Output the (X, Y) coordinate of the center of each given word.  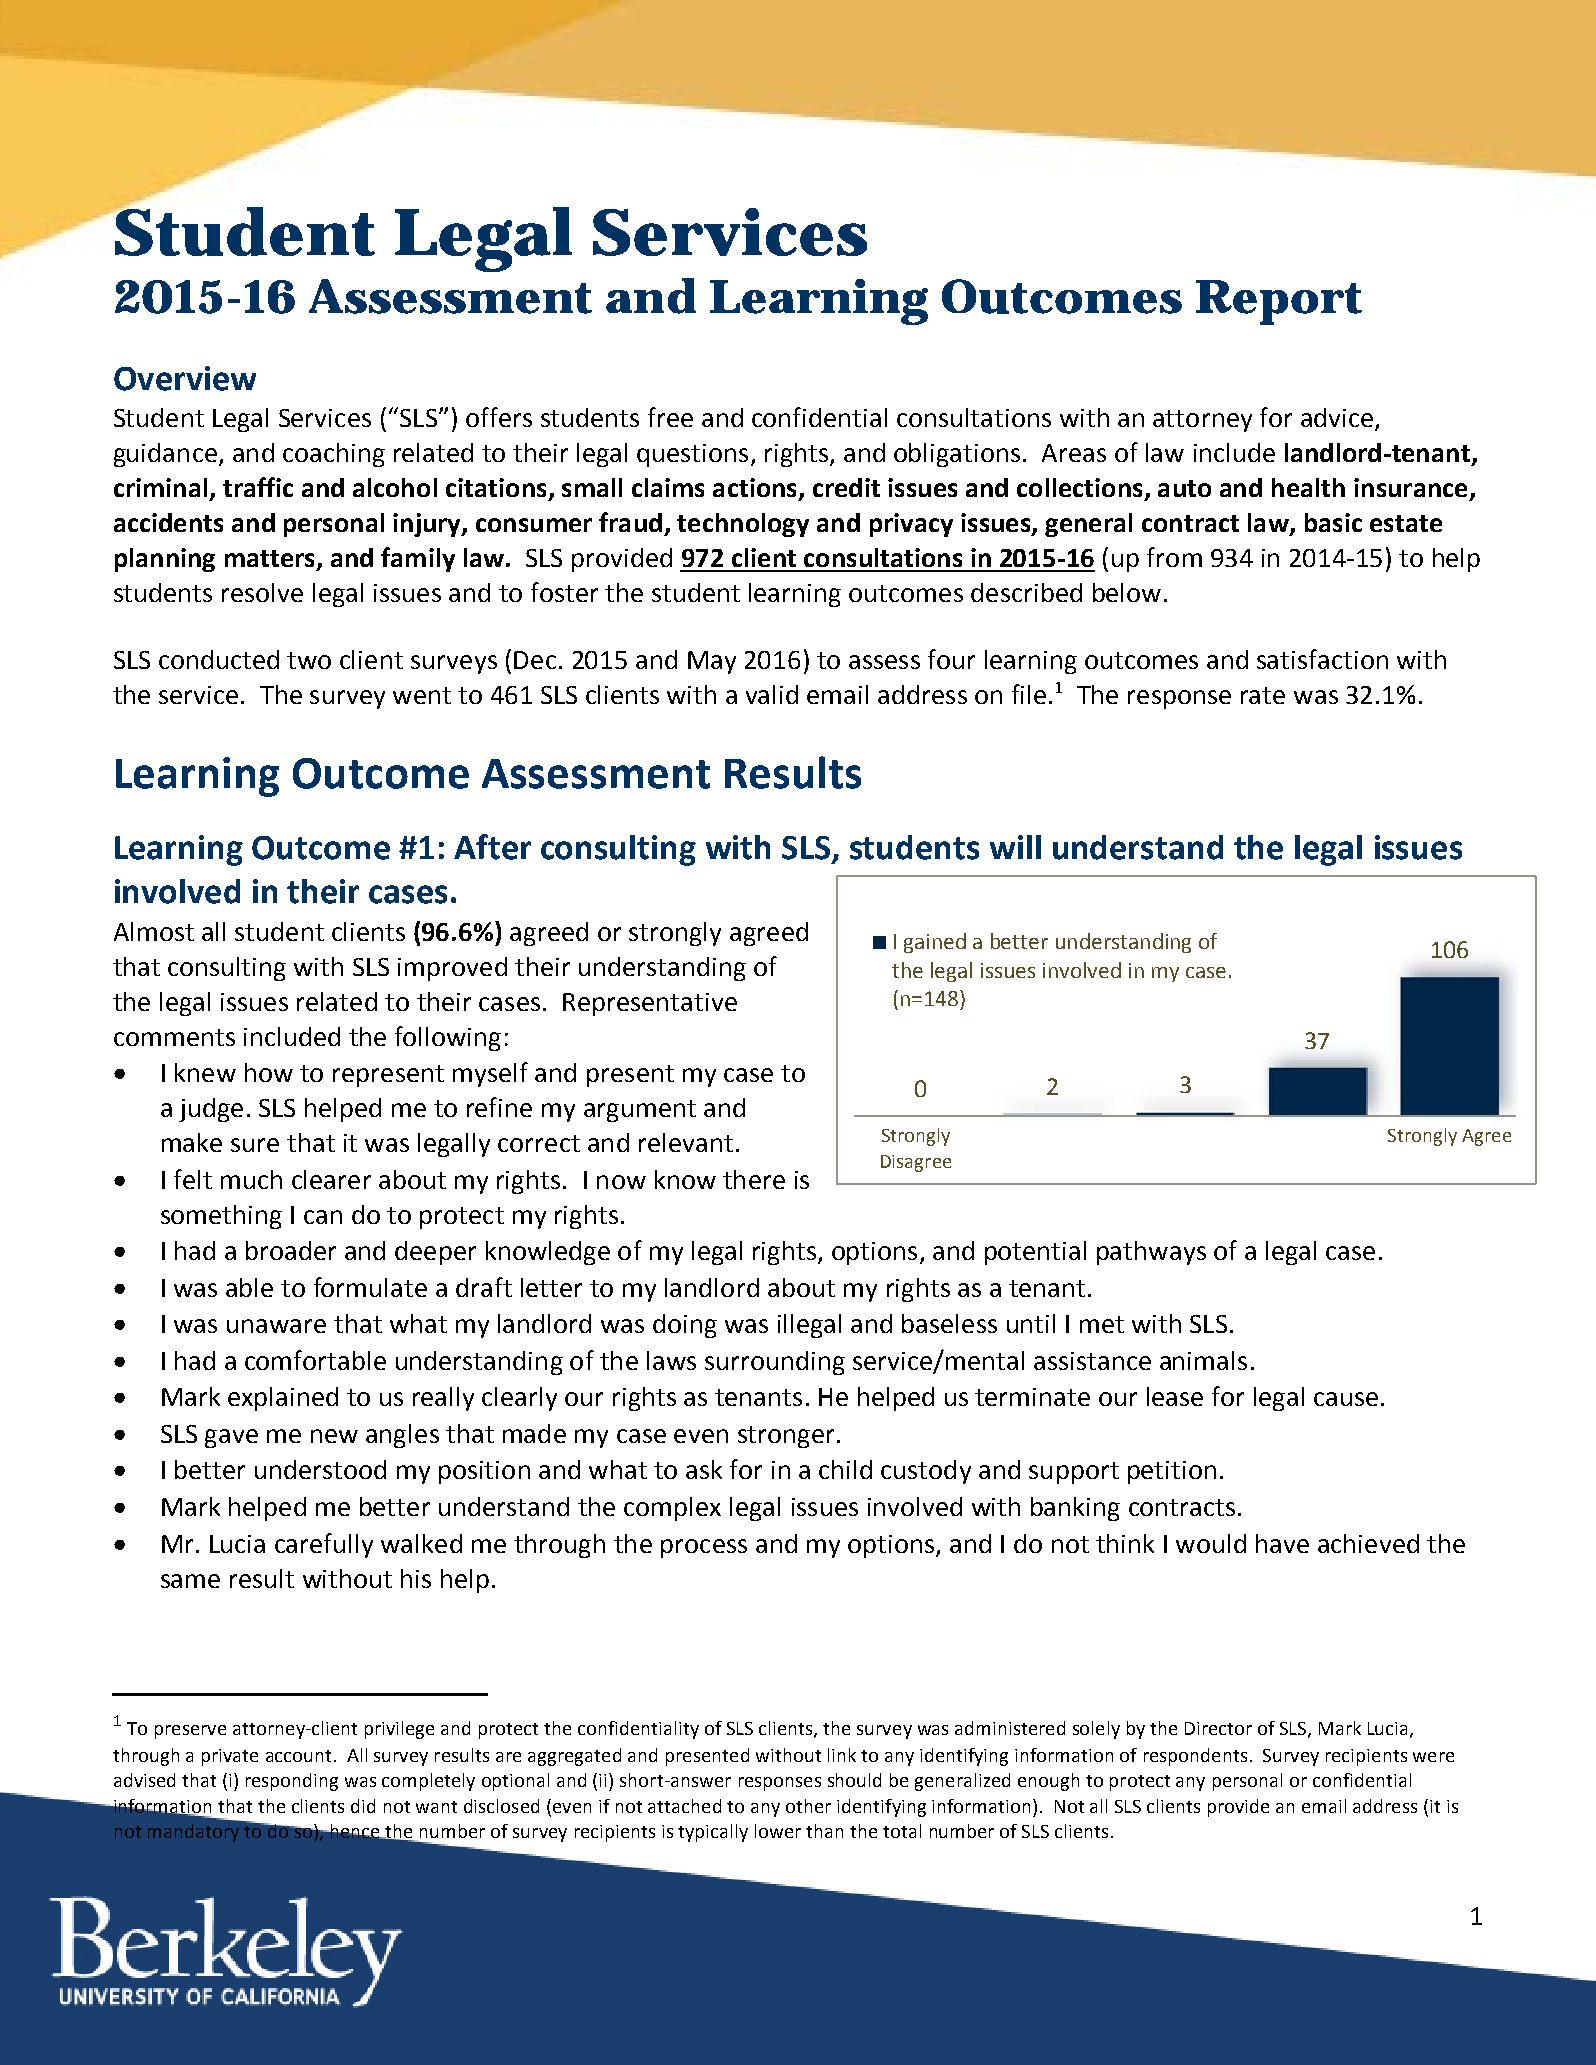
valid (772, 694)
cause (1346, 1399)
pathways (1151, 1253)
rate (1263, 695)
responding (292, 1782)
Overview (185, 378)
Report (1279, 302)
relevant (686, 1142)
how (269, 1072)
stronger (786, 1437)
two (309, 660)
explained (283, 1399)
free (670, 417)
